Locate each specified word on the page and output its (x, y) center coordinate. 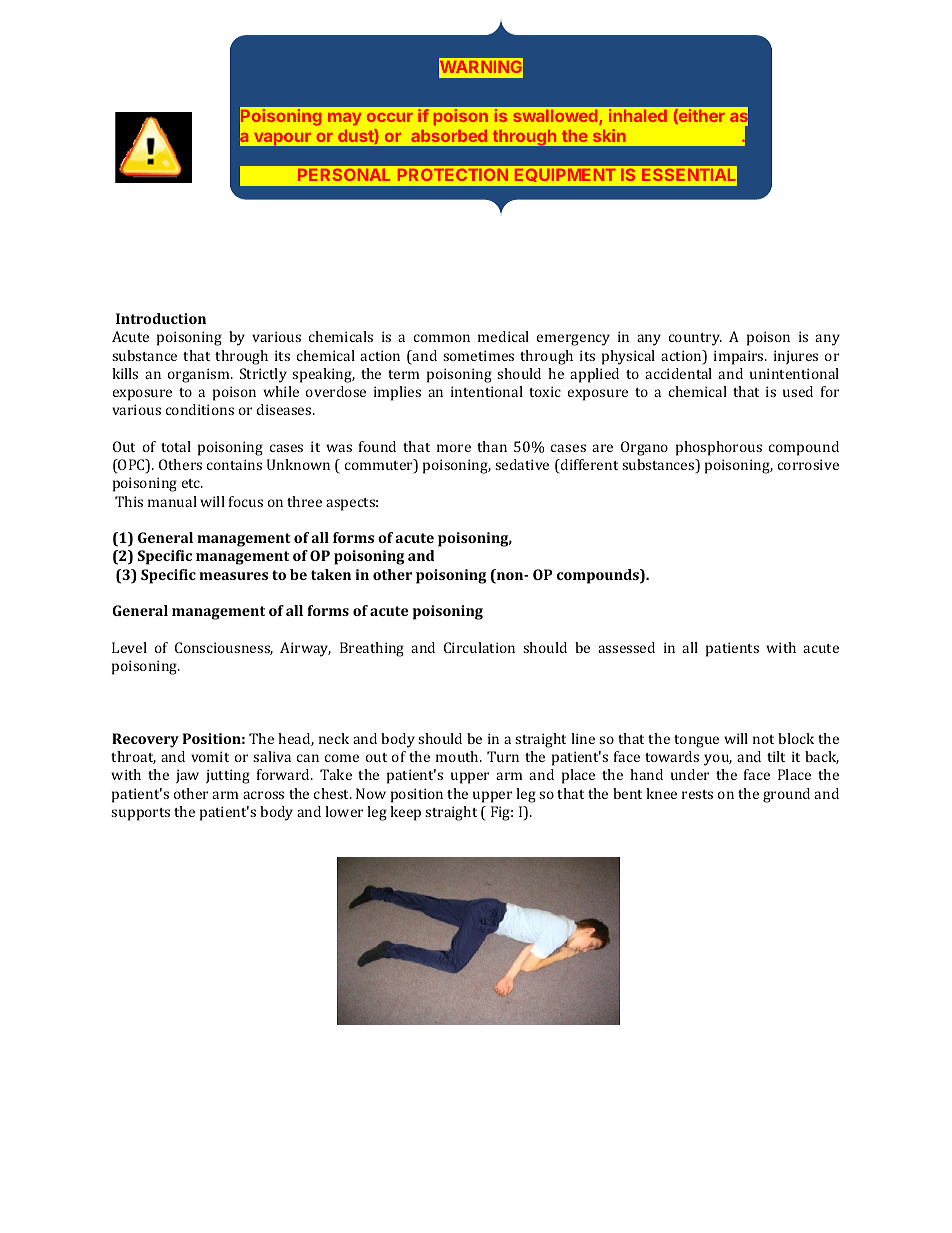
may (344, 119)
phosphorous (719, 448)
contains (234, 464)
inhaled (638, 115)
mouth (458, 756)
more (454, 448)
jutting (228, 776)
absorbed (449, 136)
